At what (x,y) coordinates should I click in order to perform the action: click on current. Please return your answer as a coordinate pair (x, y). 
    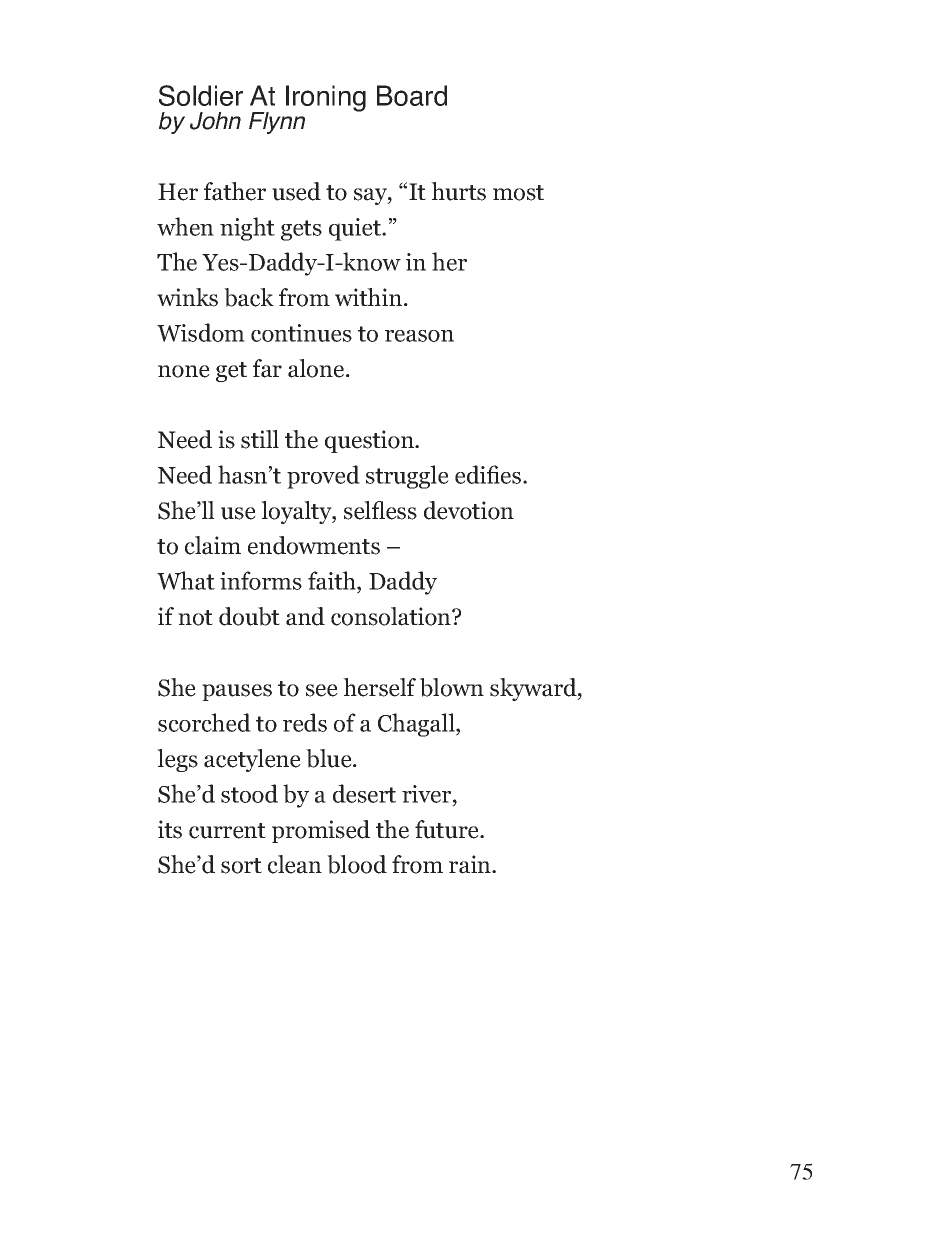
    Looking at the image, I should click on (227, 831).
